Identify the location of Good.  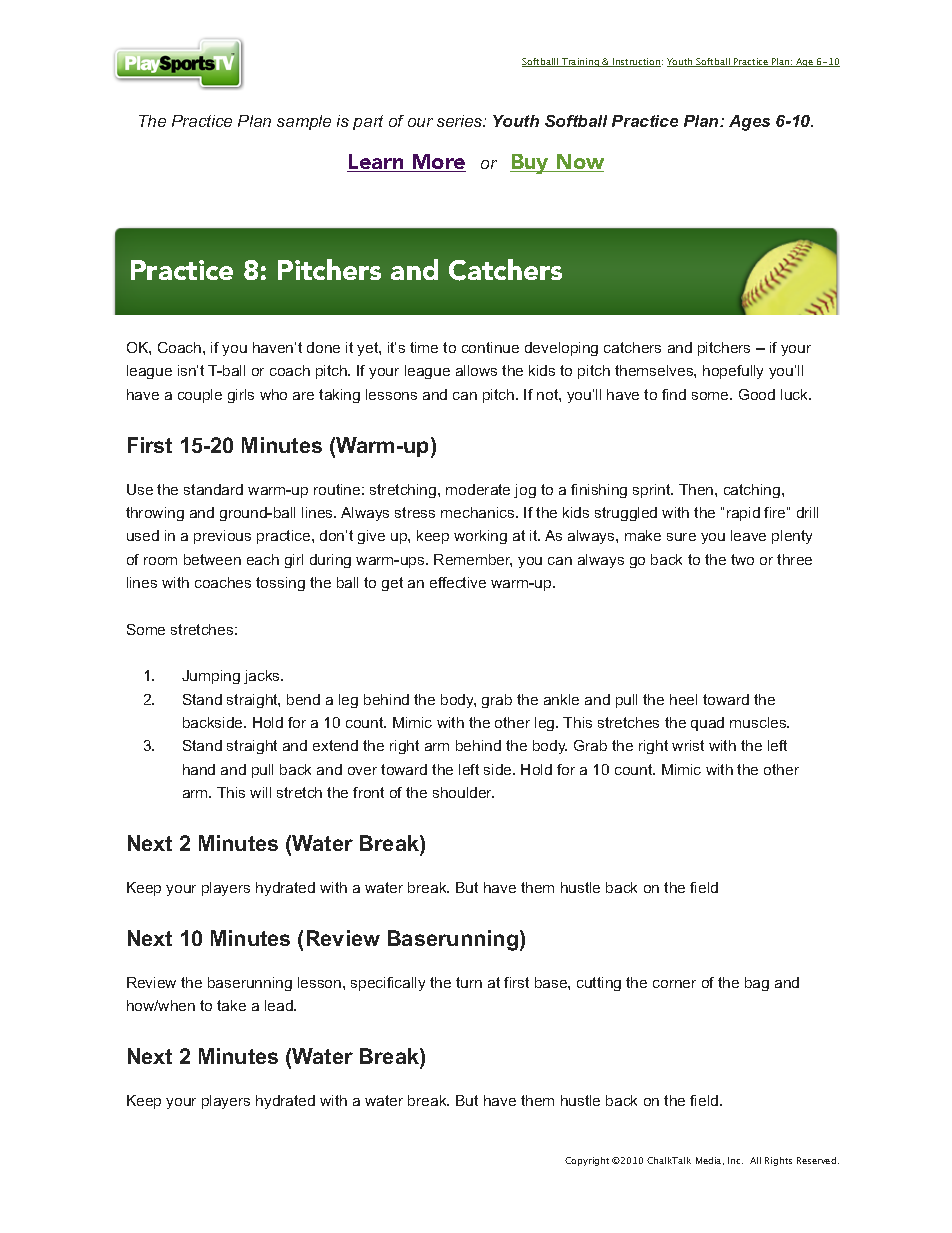
(757, 394).
